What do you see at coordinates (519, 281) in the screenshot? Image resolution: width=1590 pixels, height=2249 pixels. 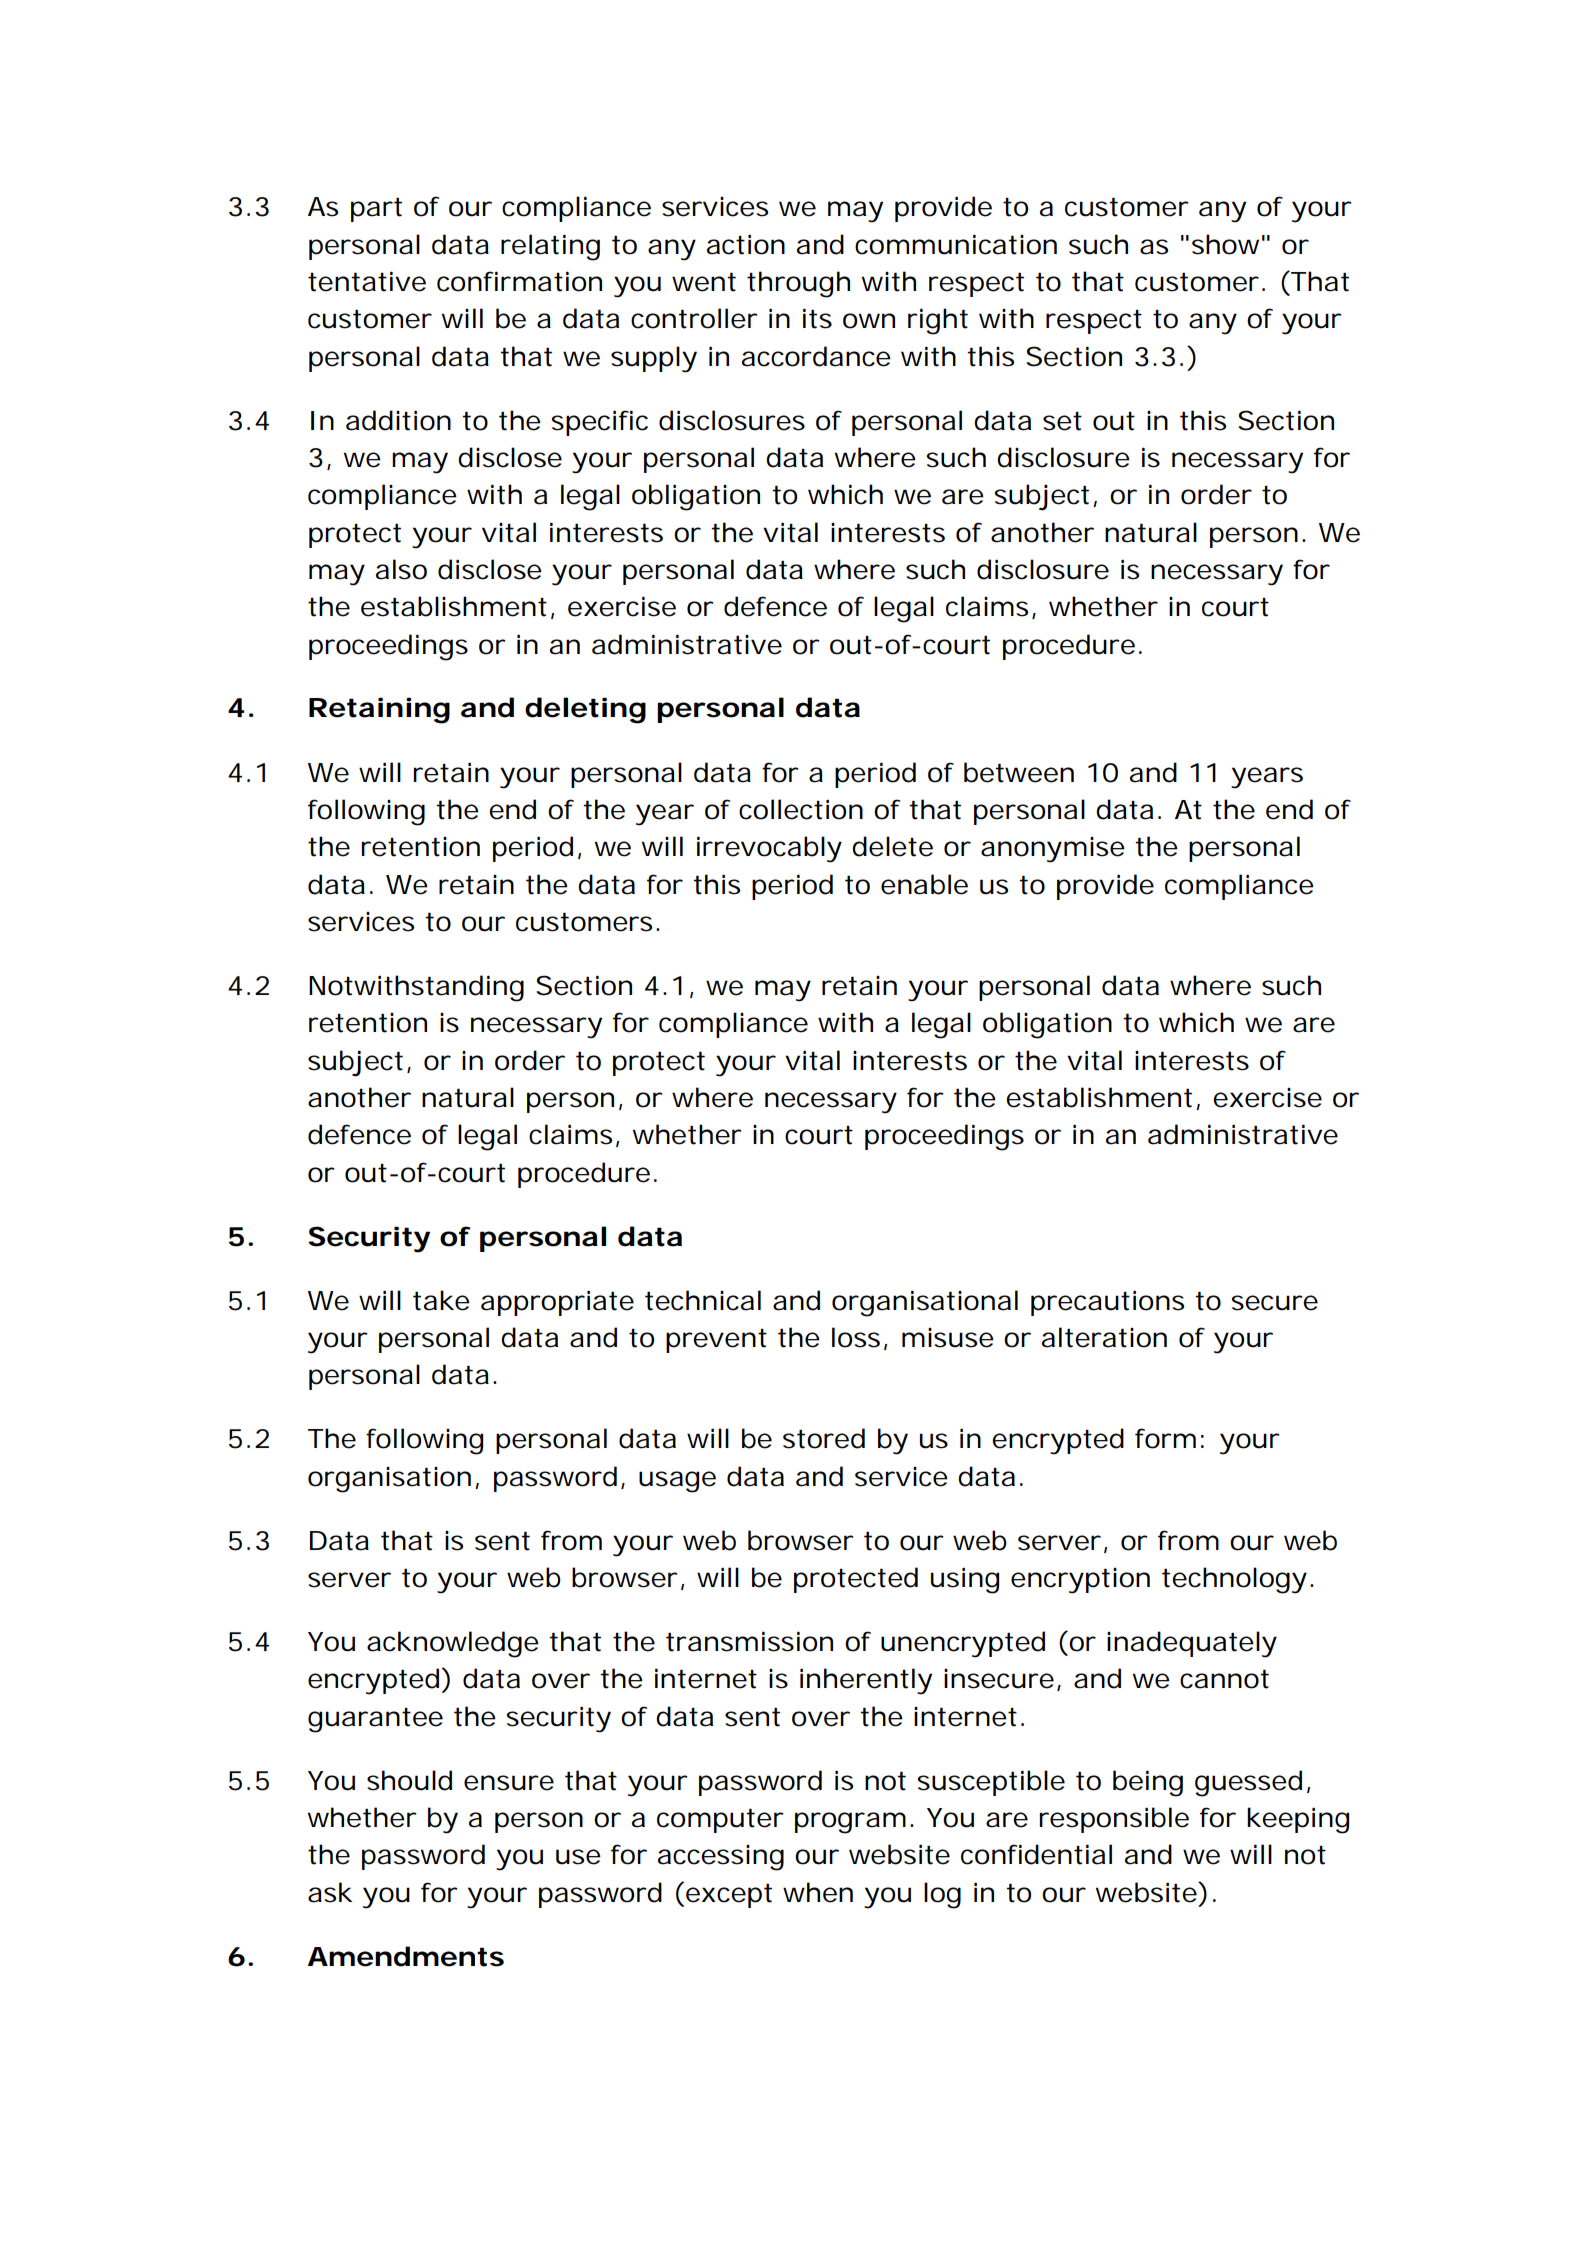 I see `confirmation` at bounding box center [519, 281].
